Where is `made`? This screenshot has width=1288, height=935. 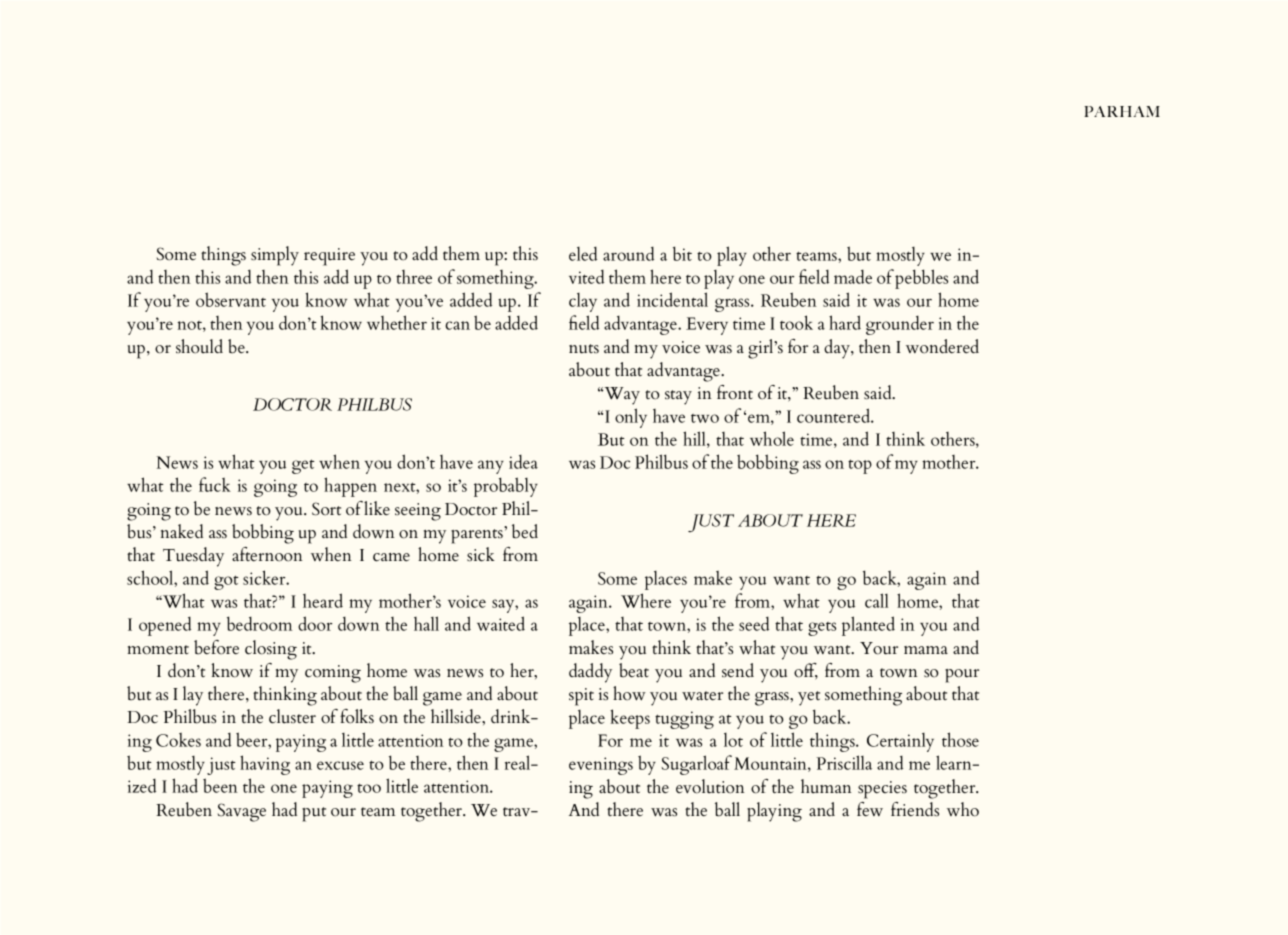 made is located at coordinates (853, 277).
